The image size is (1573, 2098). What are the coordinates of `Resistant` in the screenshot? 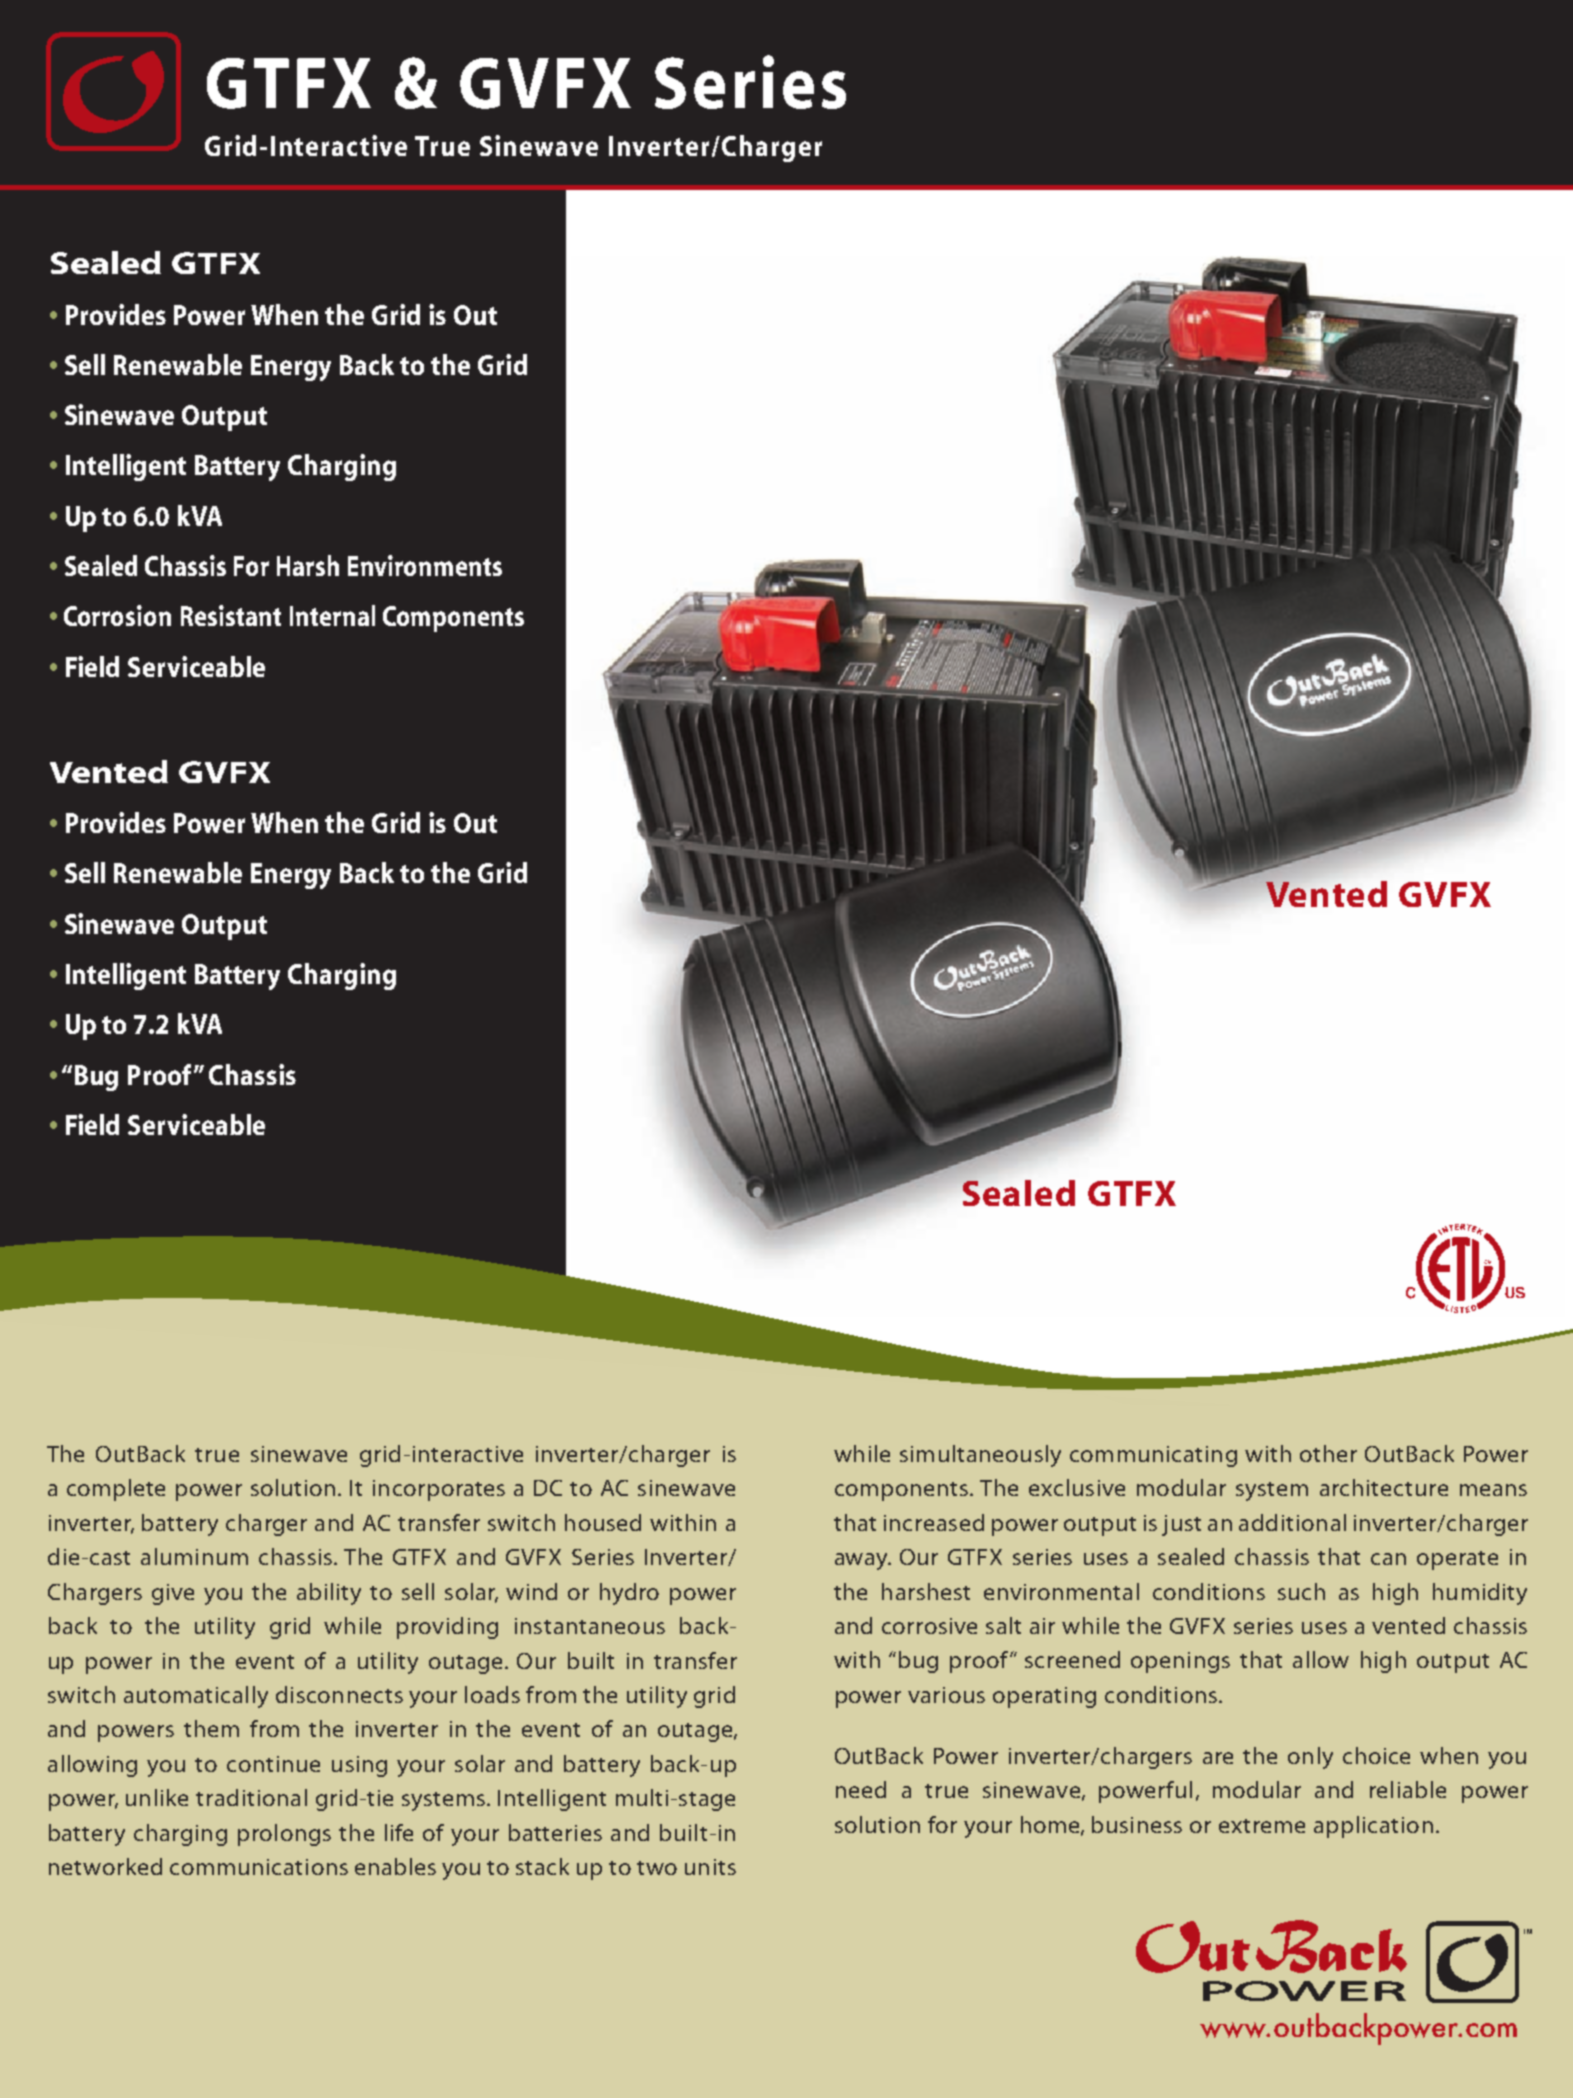 It's located at (231, 615).
